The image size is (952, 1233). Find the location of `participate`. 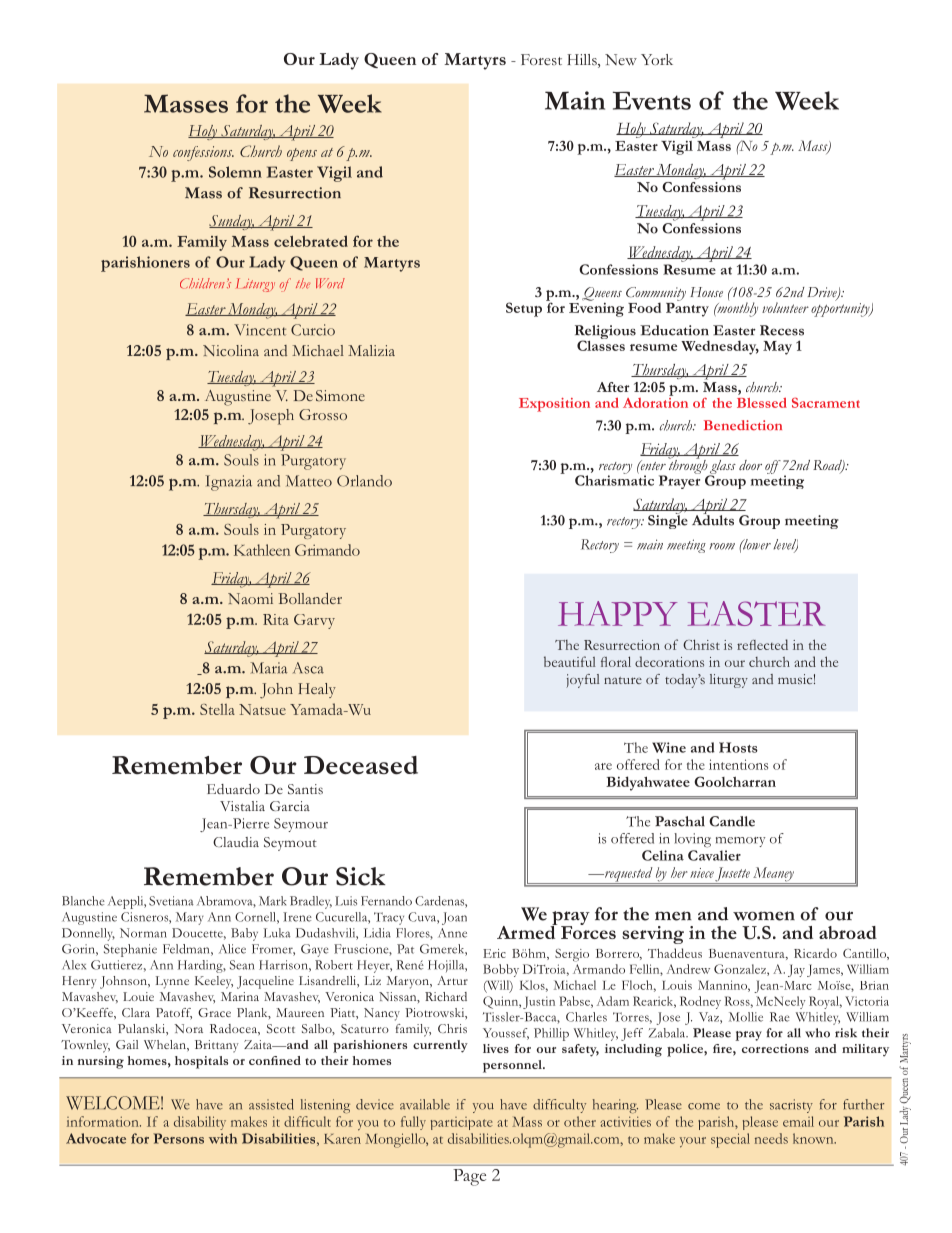

participate is located at coordinates (462, 1123).
